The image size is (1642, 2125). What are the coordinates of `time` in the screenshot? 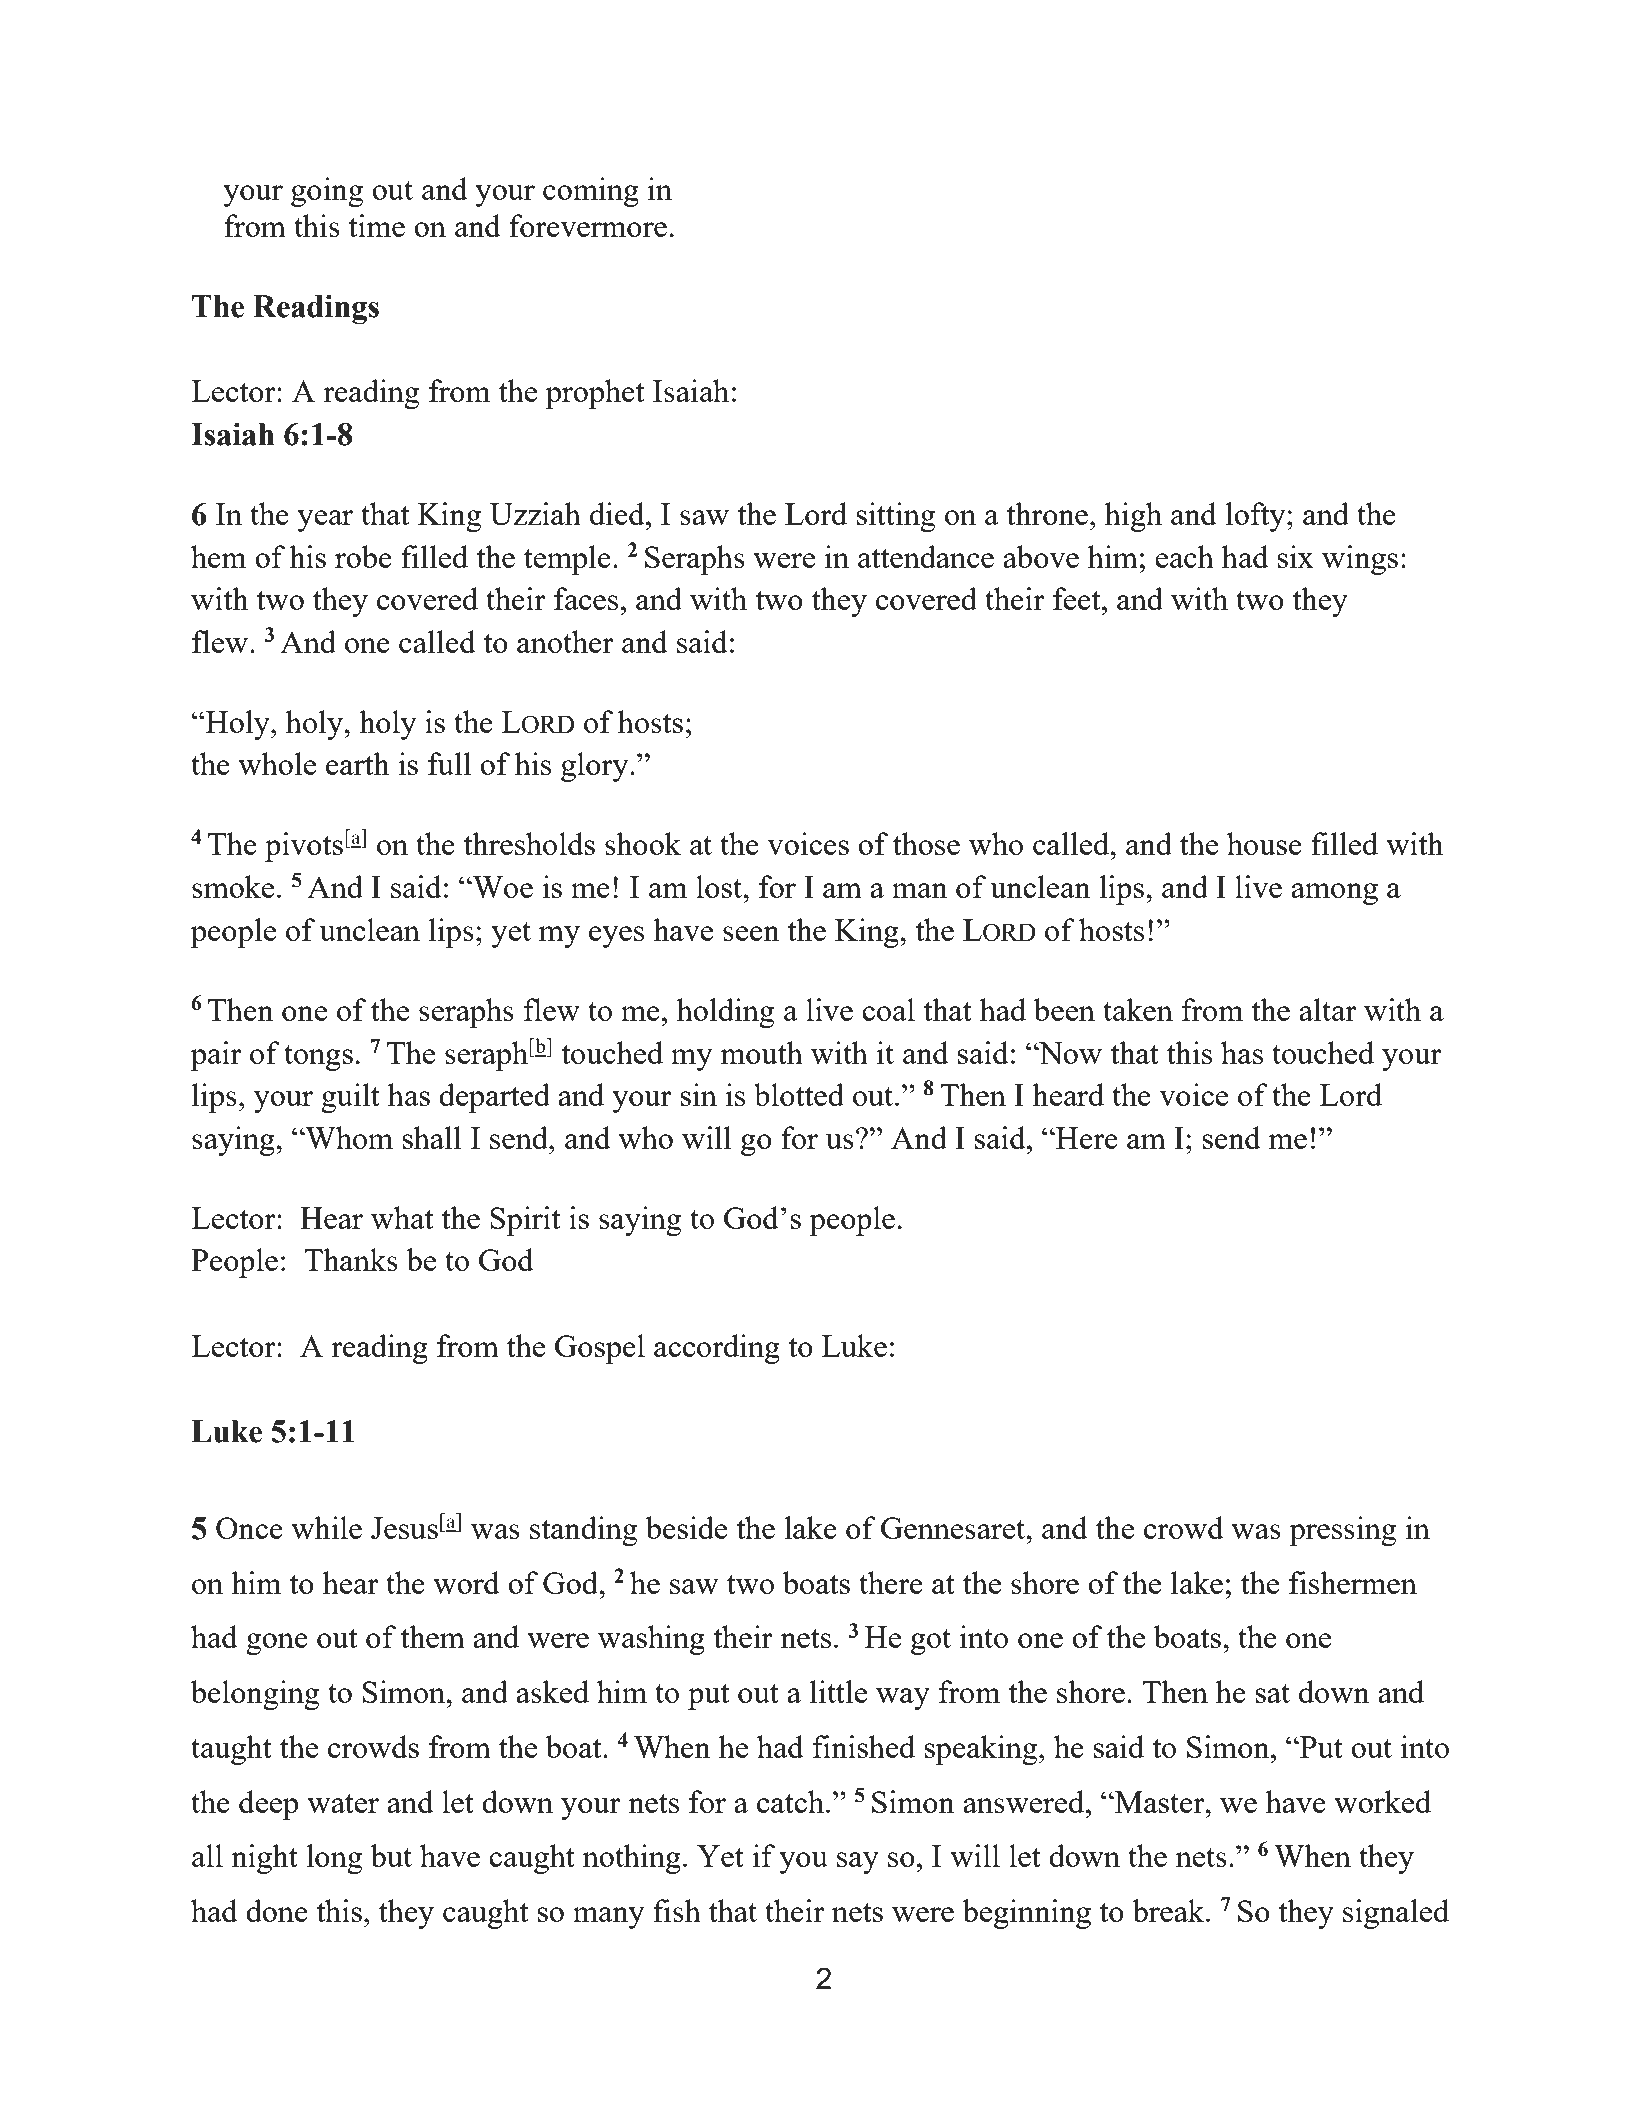 It's located at (376, 225).
